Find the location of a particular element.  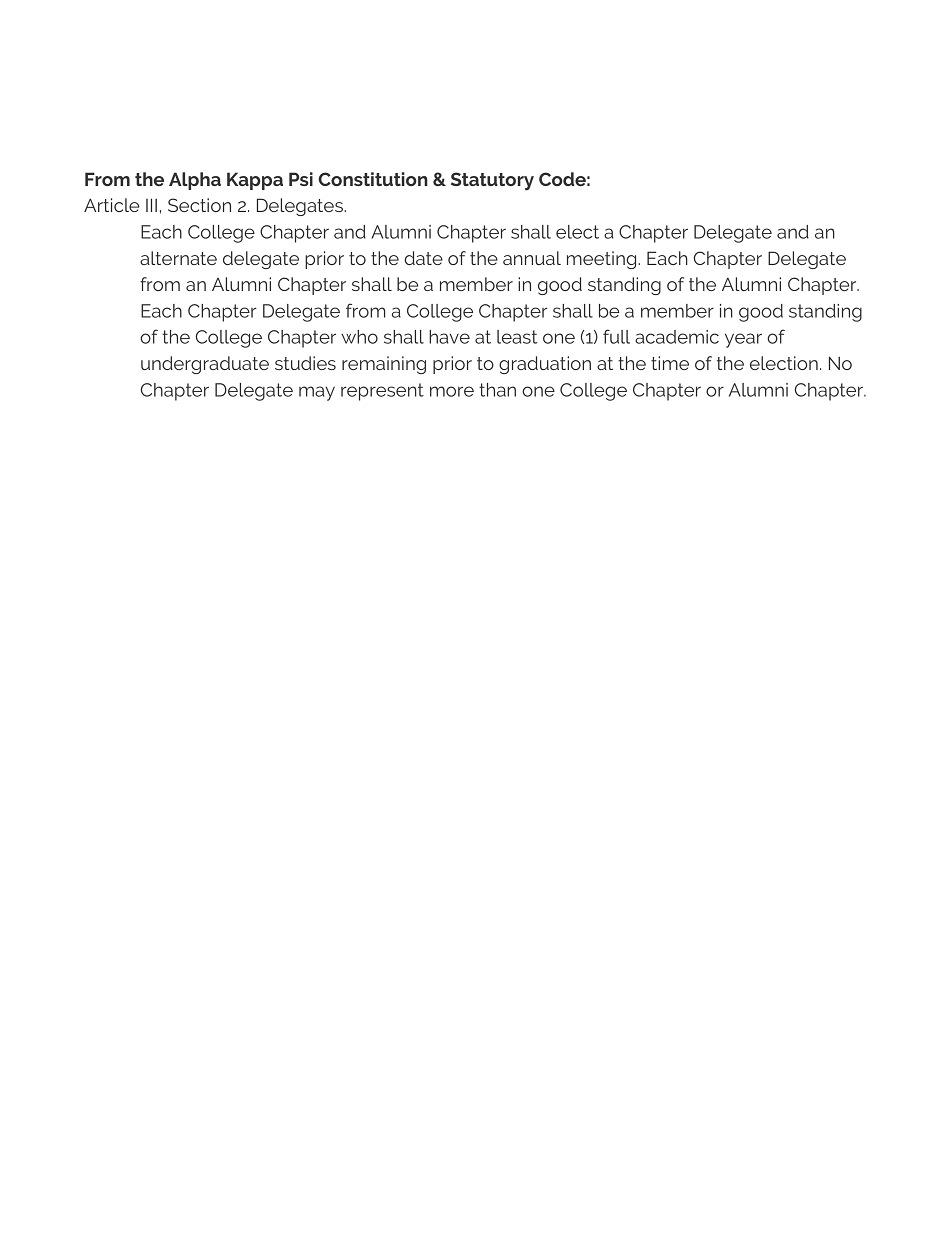

who is located at coordinates (359, 337).
